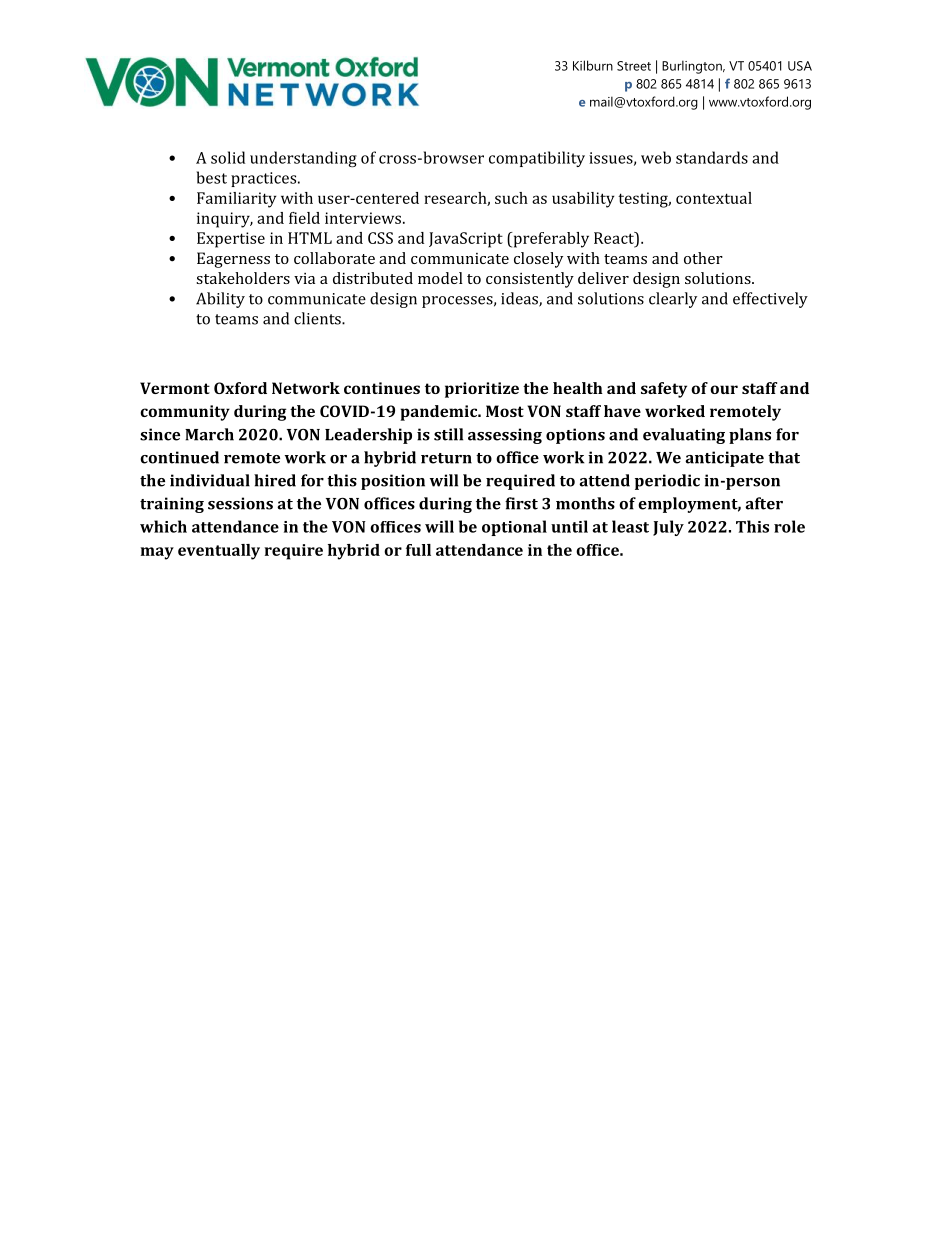 The height and width of the document is (1233, 952). Describe the element at coordinates (712, 157) in the document. I see `standards` at that location.
